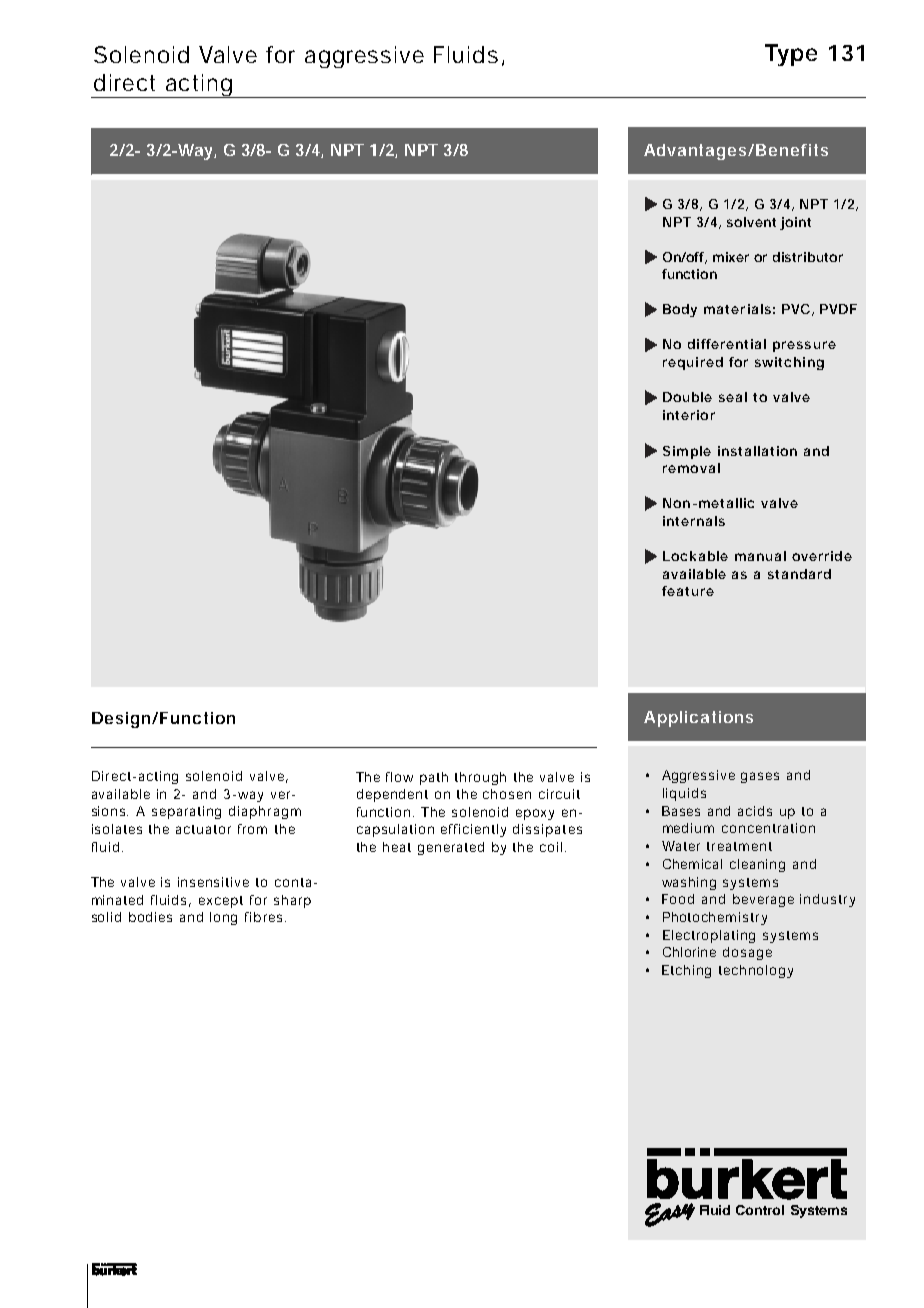 This document has width=924, height=1308. What do you see at coordinates (223, 918) in the document?
I see `long` at bounding box center [223, 918].
